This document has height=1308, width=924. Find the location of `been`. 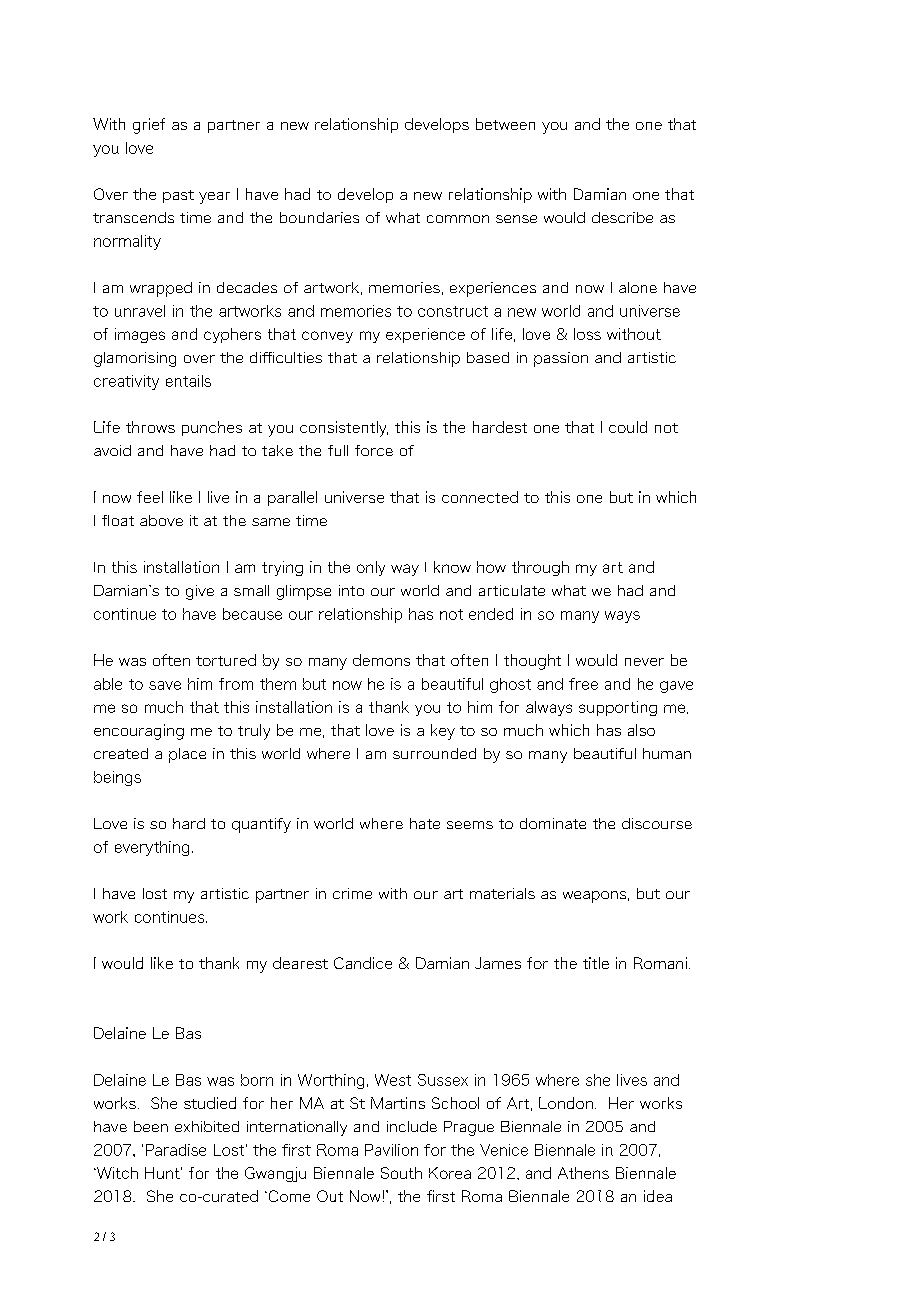

been is located at coordinates (151, 1126).
